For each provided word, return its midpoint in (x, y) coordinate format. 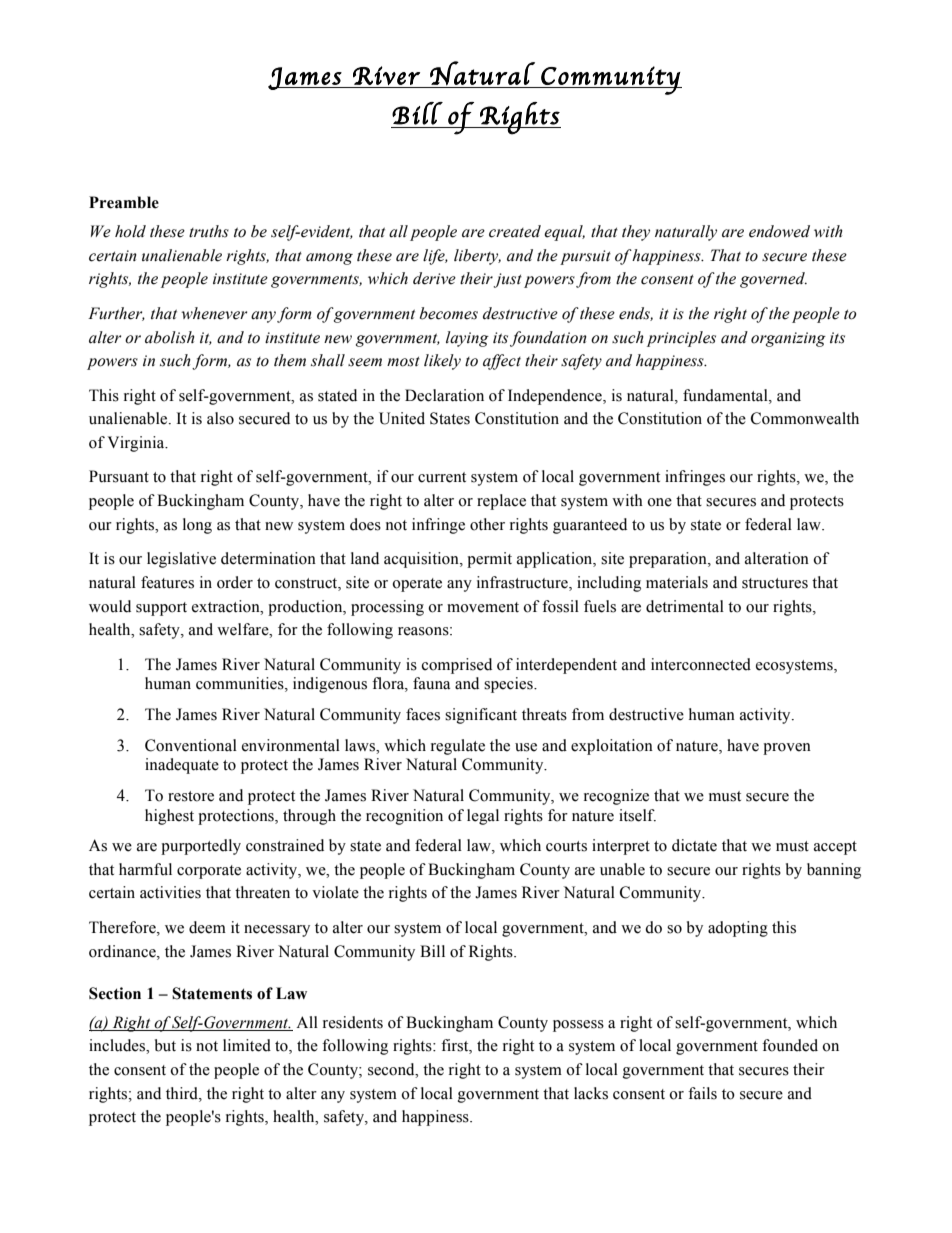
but (165, 1045)
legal (483, 817)
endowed (779, 231)
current (442, 477)
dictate (694, 845)
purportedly (201, 847)
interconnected (701, 664)
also (220, 418)
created (515, 231)
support (161, 609)
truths (209, 231)
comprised (457, 666)
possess (578, 1026)
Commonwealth (805, 418)
